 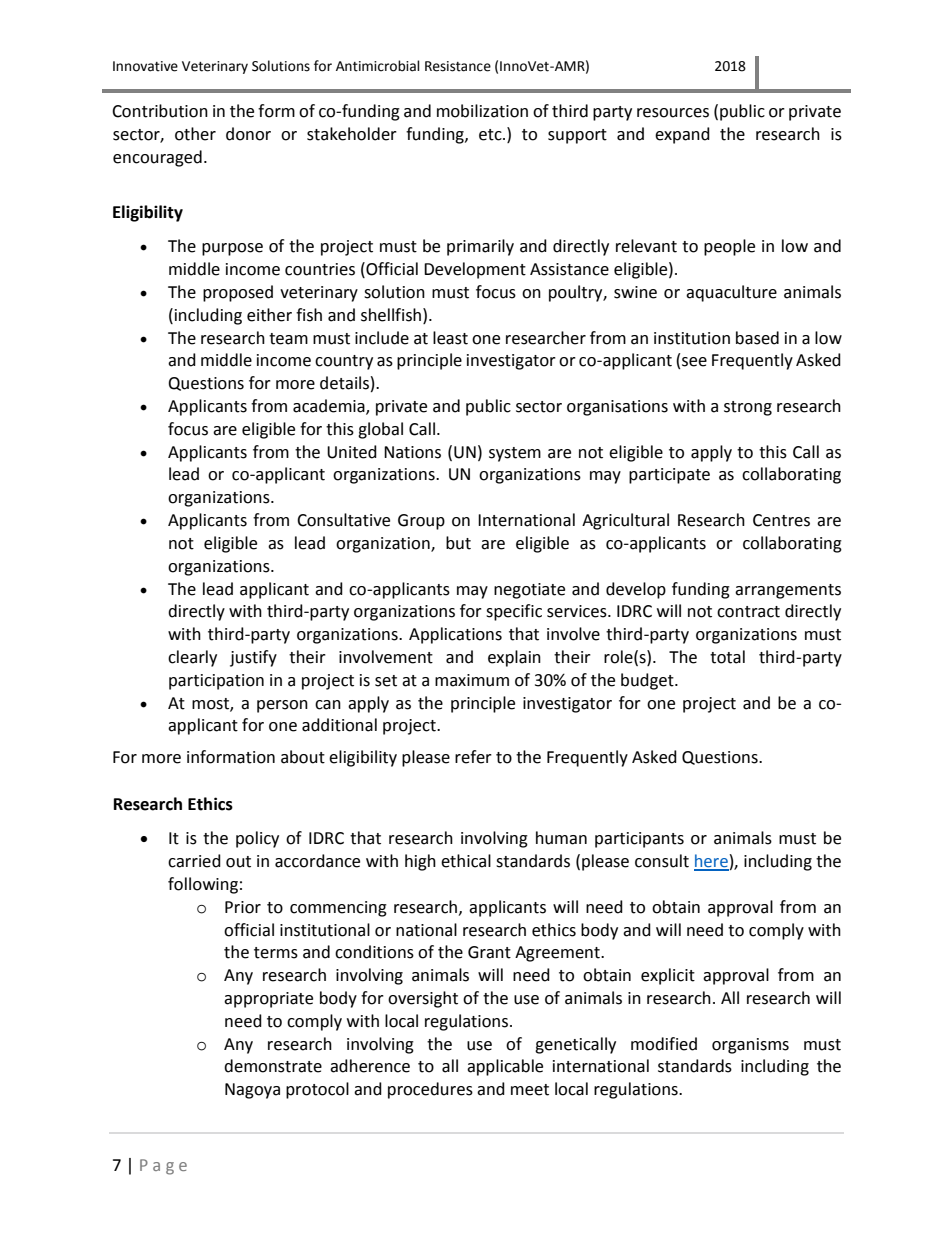 What do you see at coordinates (748, 612) in the image?
I see `contract` at bounding box center [748, 612].
